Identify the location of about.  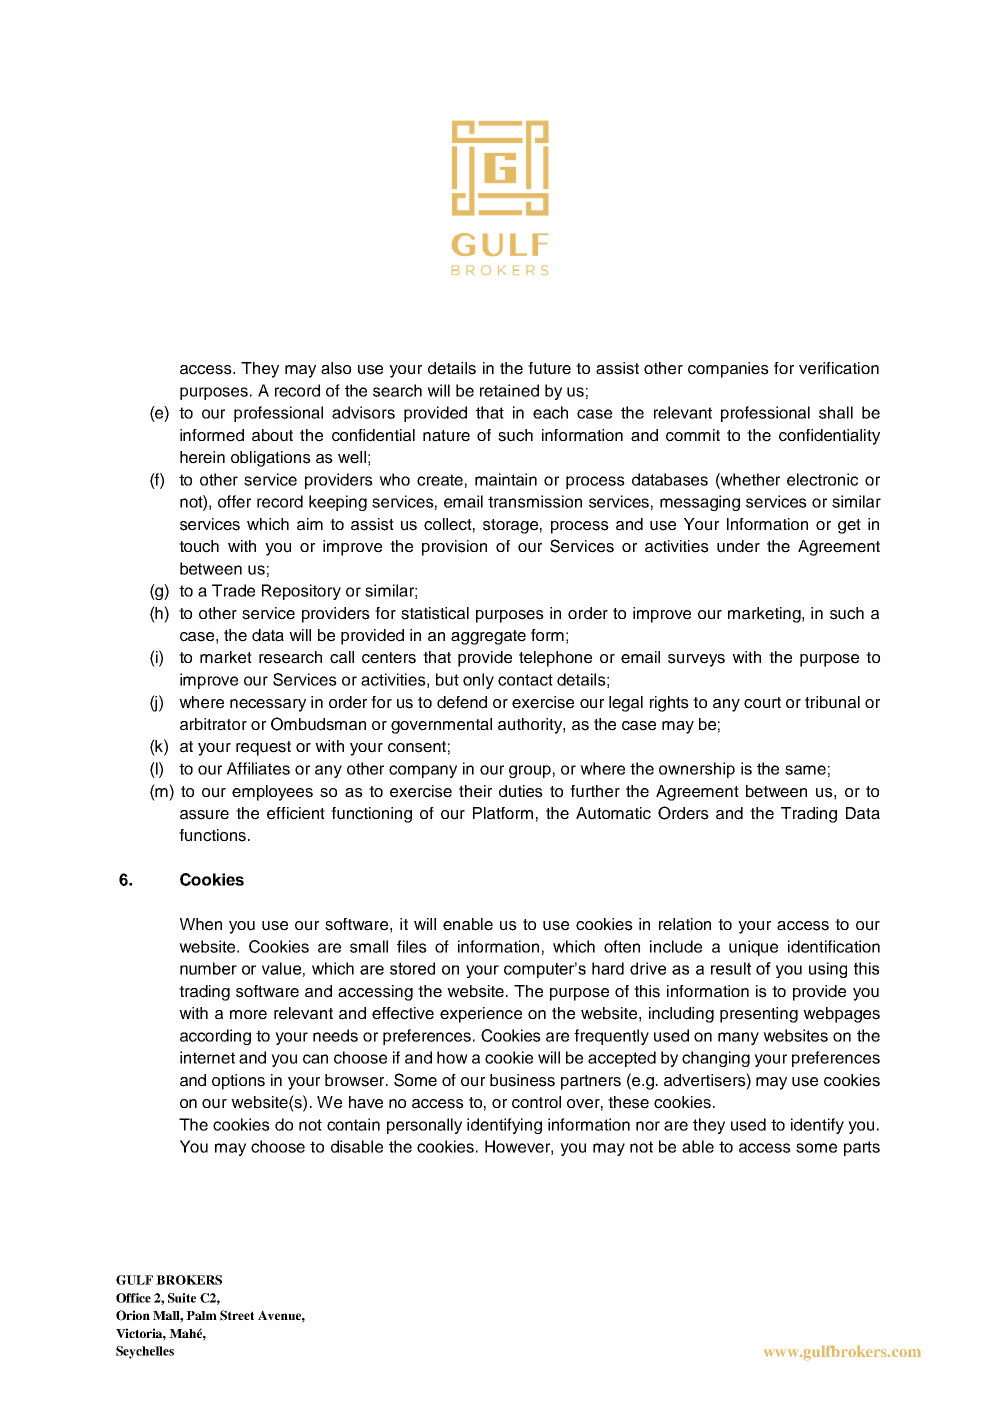
(272, 435).
